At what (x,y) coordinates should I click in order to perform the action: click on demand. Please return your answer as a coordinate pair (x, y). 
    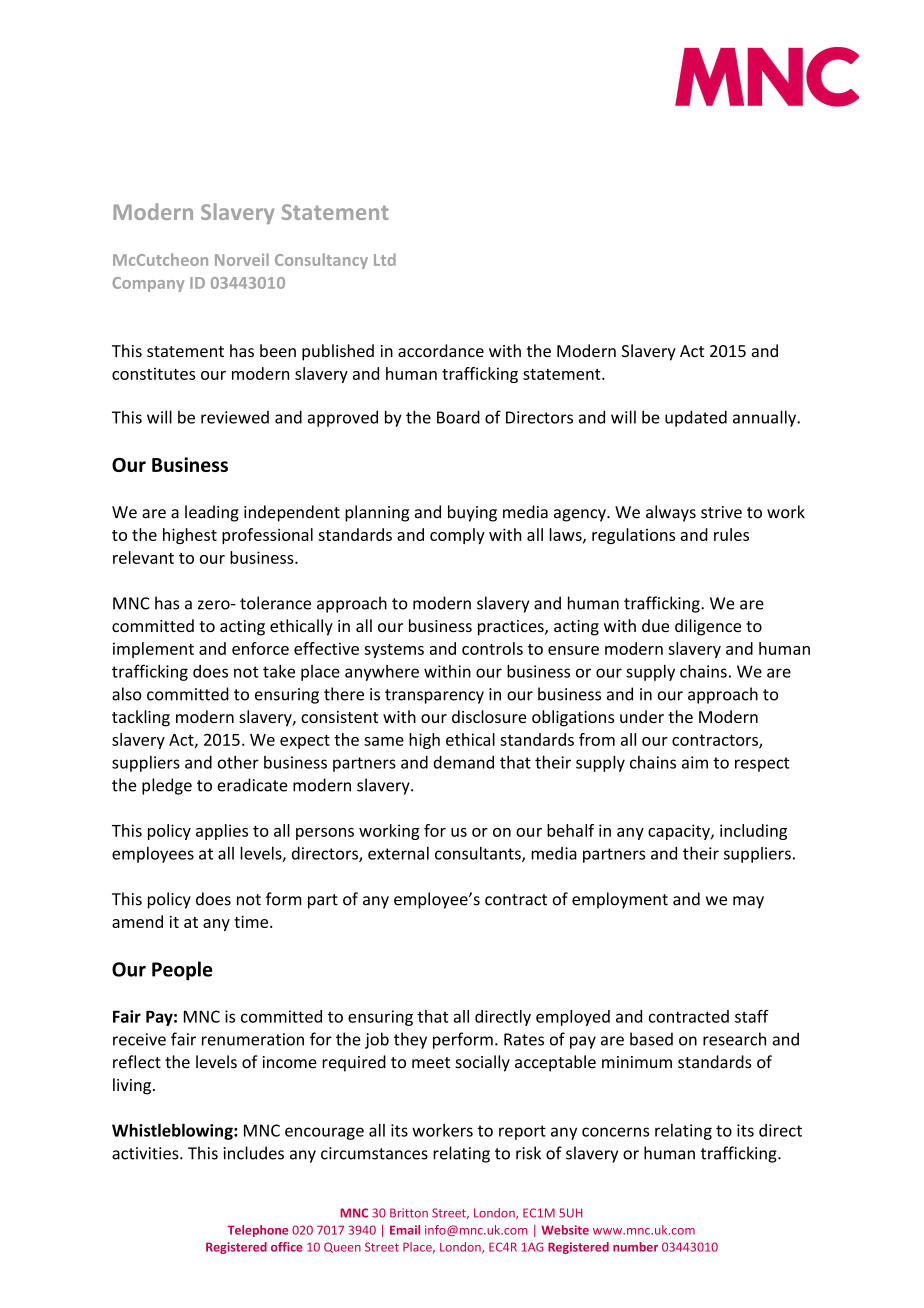
    Looking at the image, I should click on (463, 762).
